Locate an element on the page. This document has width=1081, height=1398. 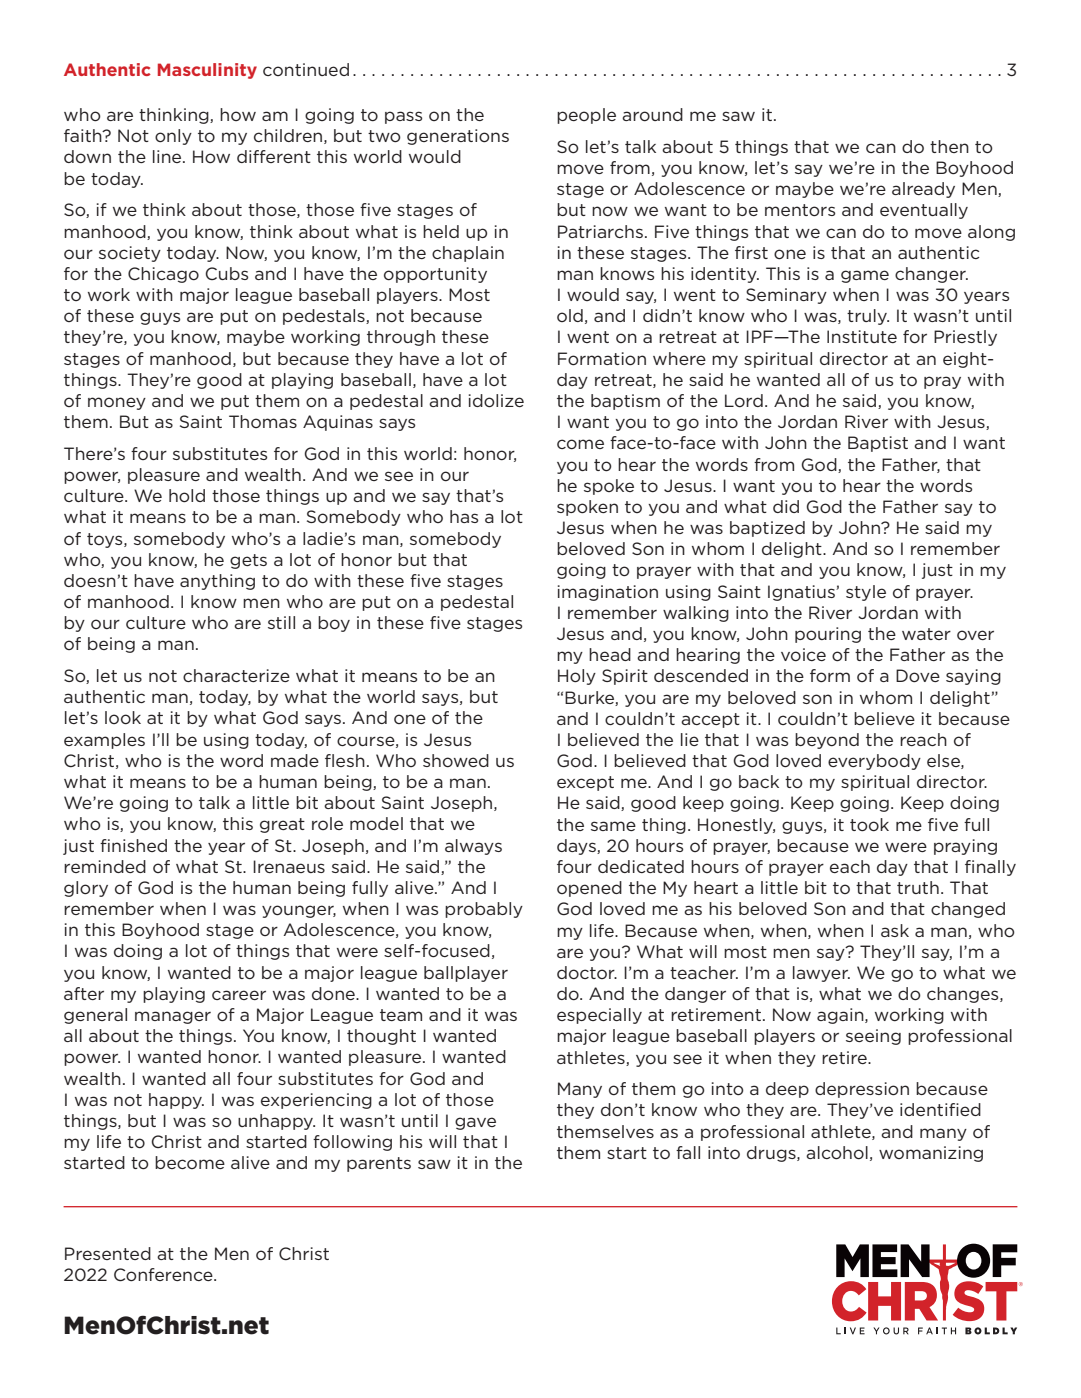
Holy is located at coordinates (577, 677).
